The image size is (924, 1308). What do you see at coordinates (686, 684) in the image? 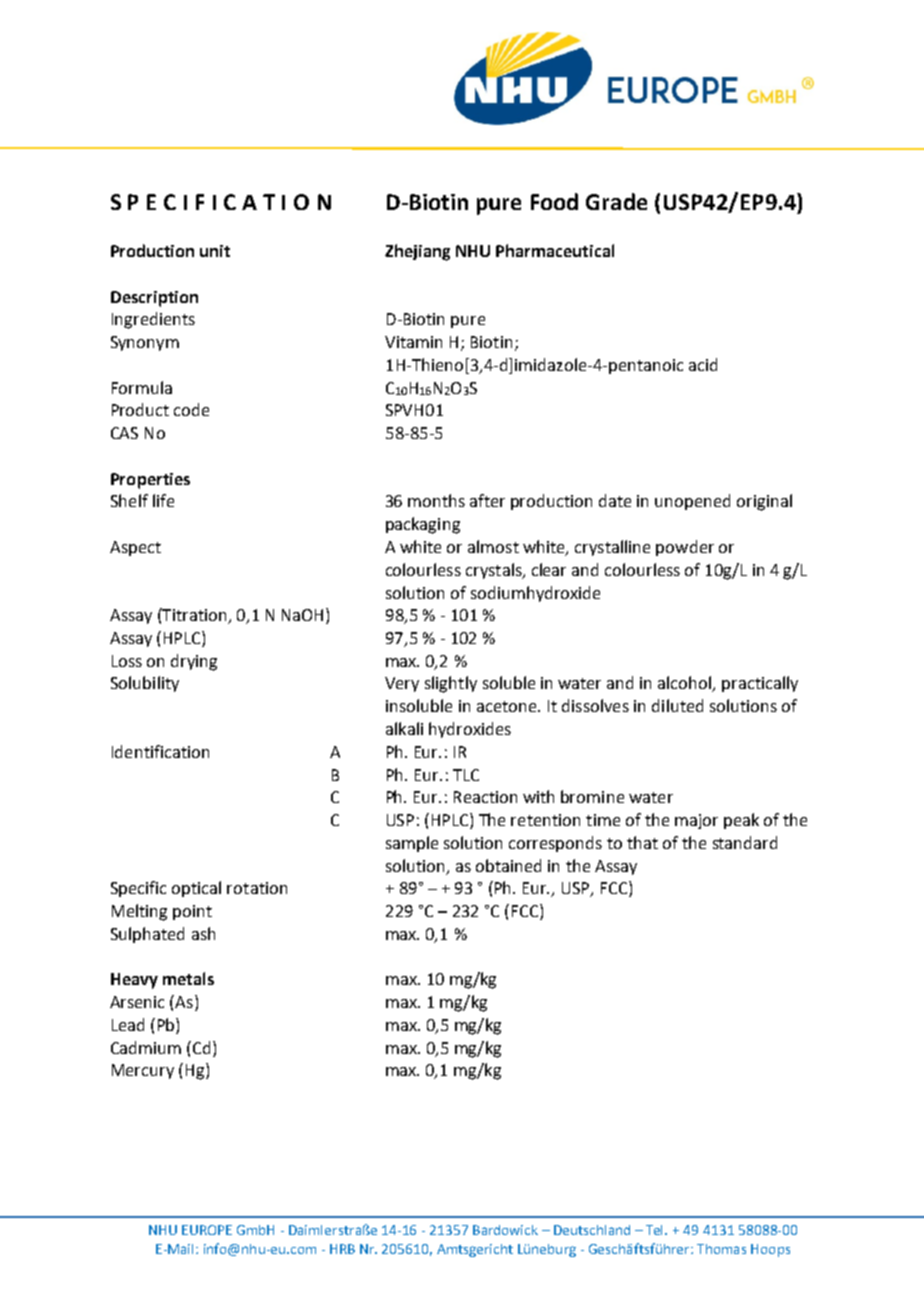
I see `alcohol` at bounding box center [686, 684].
